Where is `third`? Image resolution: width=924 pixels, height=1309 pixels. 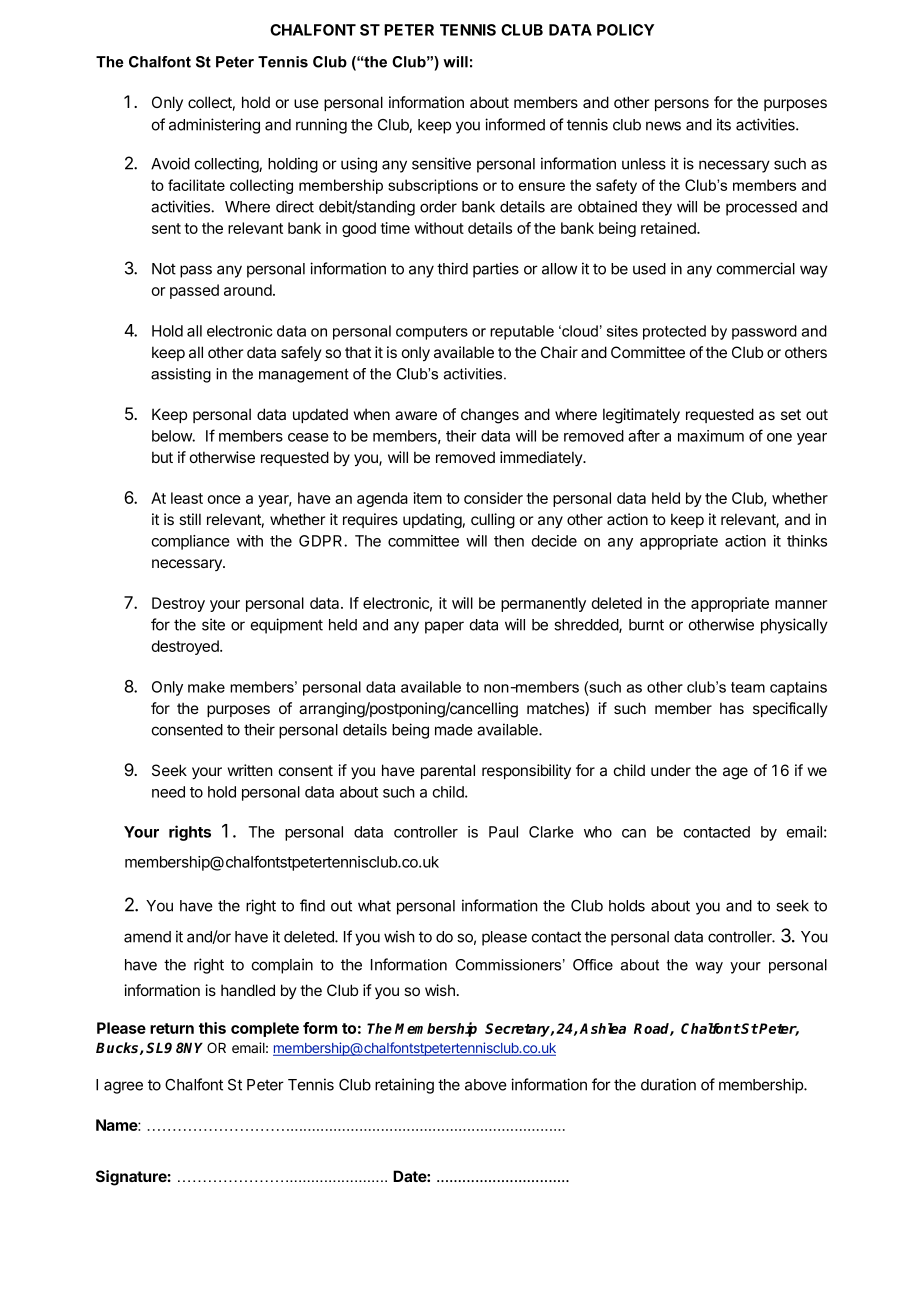 third is located at coordinates (452, 268).
